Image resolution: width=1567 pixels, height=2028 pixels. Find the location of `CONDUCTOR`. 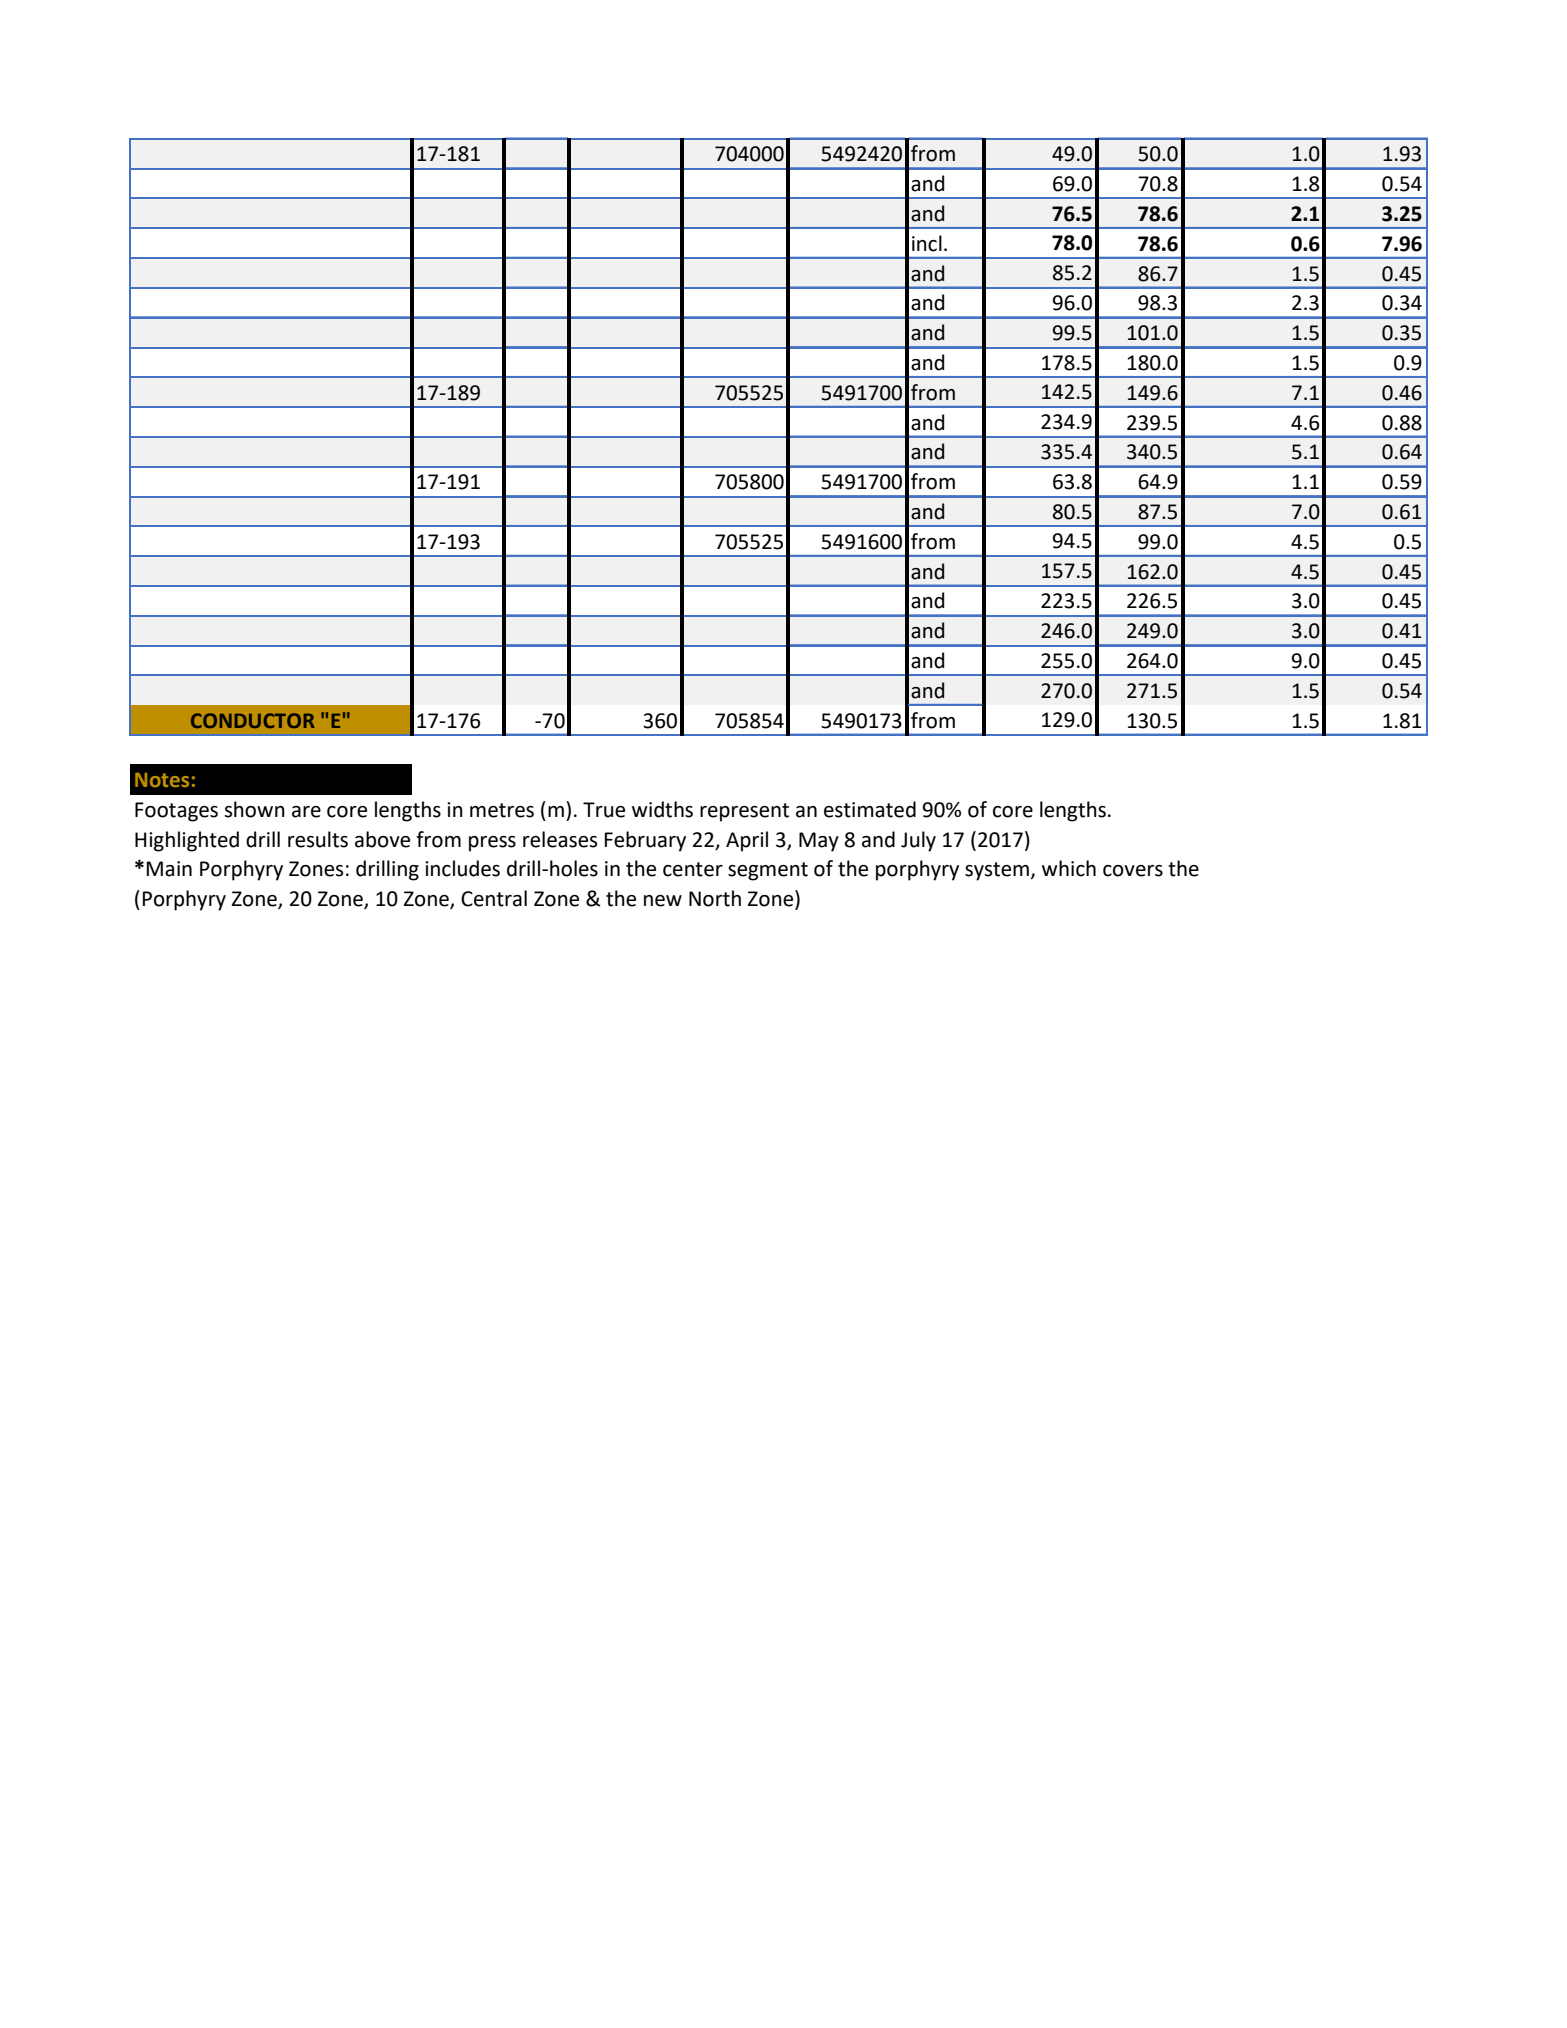

CONDUCTOR is located at coordinates (252, 720).
